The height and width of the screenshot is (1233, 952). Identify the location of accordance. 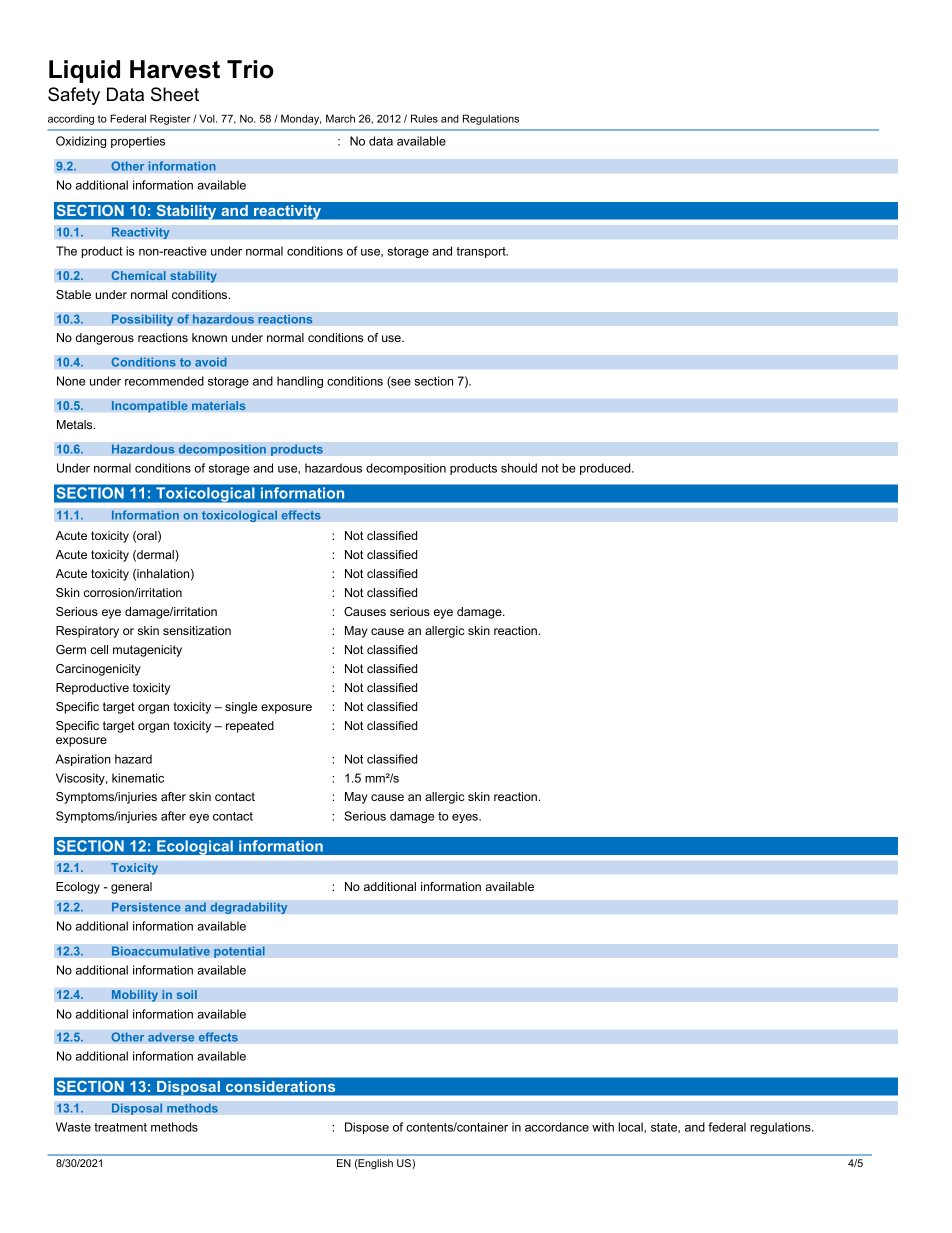
(557, 1127).
